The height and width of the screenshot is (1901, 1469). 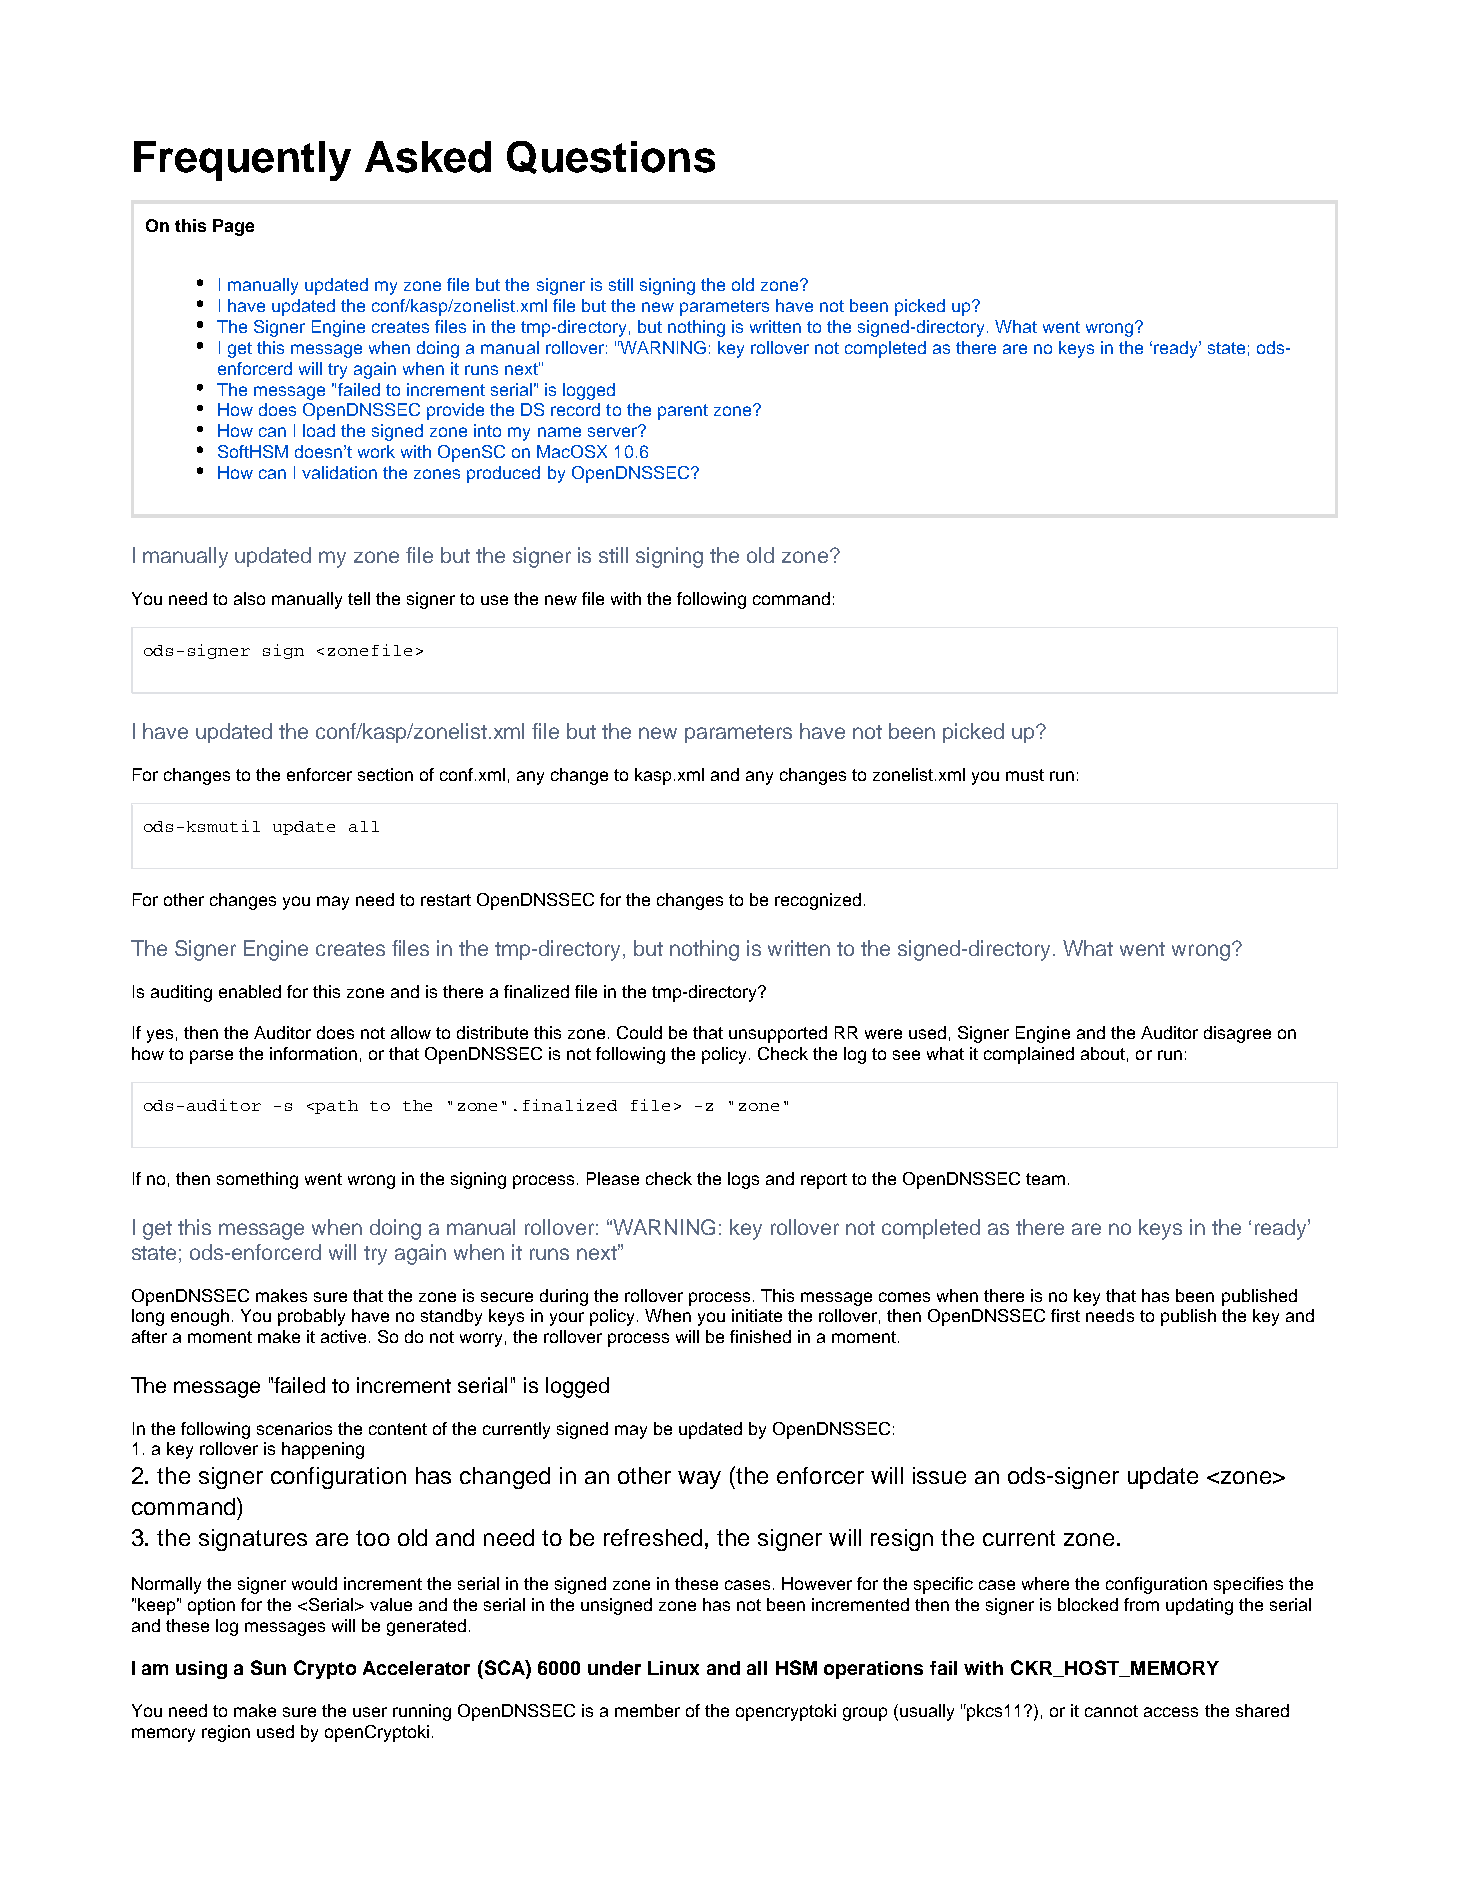 I want to click on disagree, so click(x=1237, y=1034).
